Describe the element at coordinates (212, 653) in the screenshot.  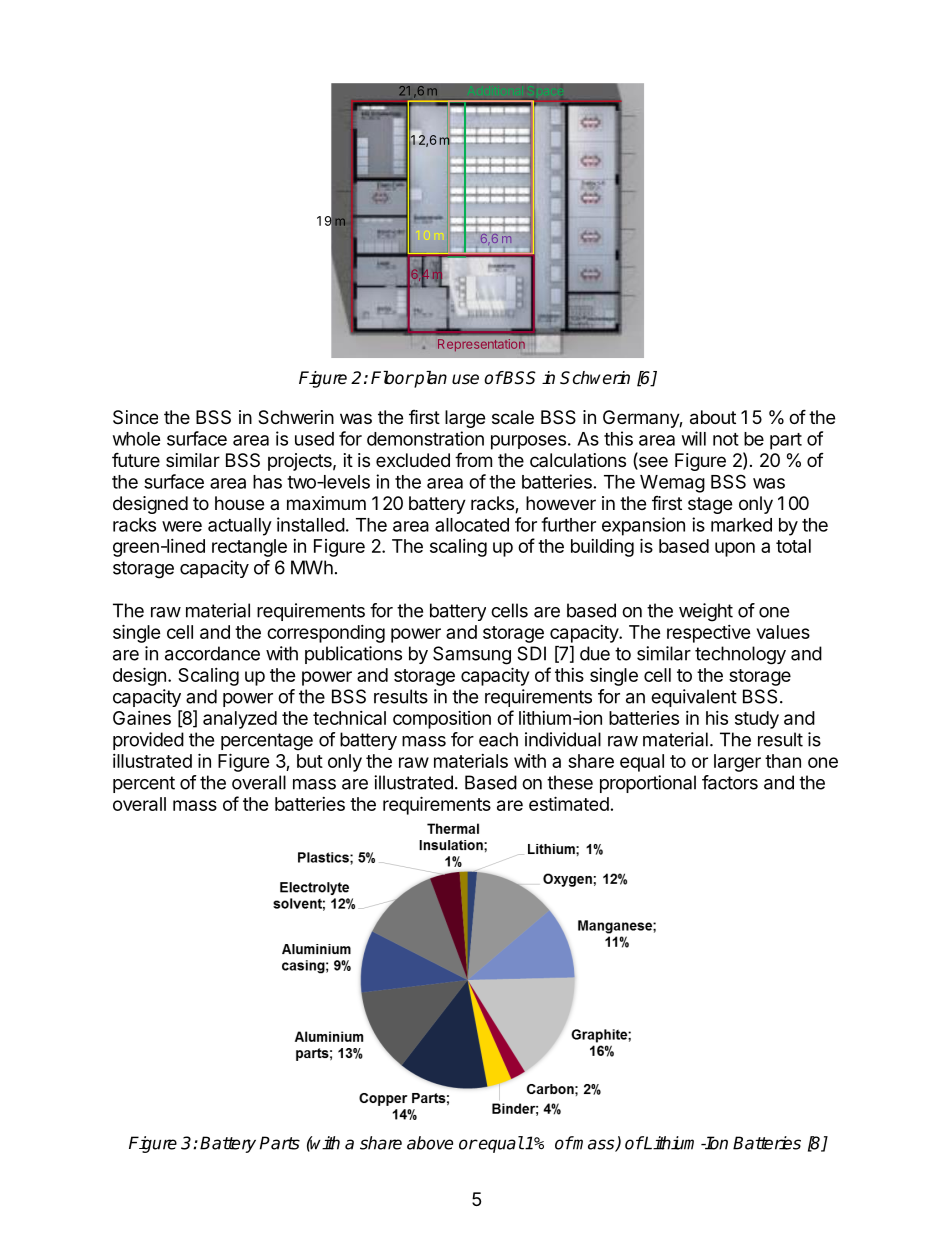
I see `accordance` at that location.
